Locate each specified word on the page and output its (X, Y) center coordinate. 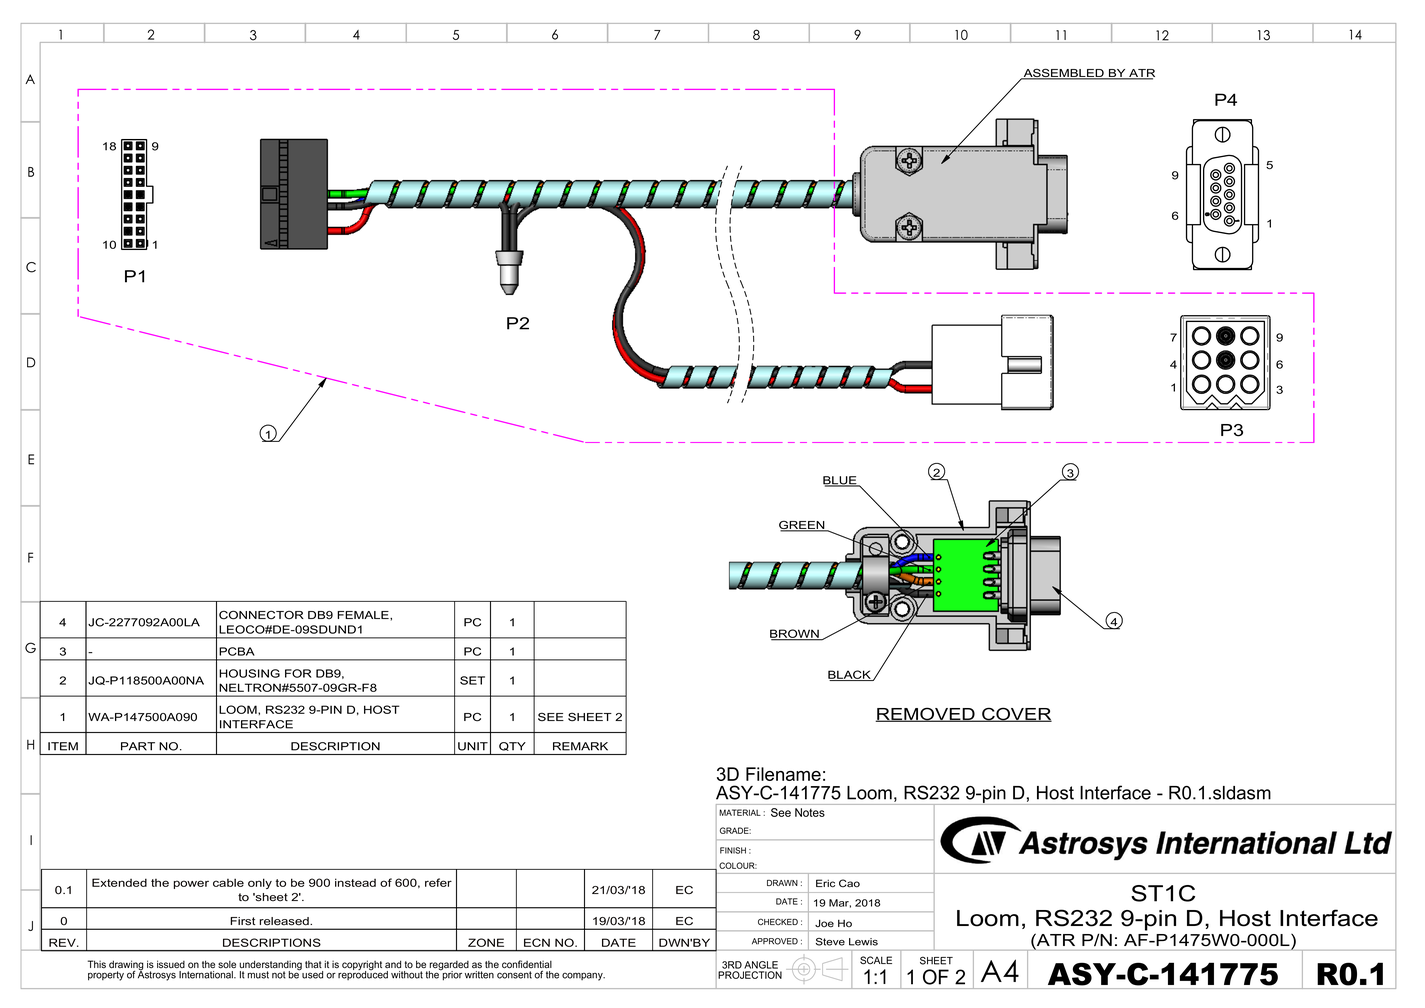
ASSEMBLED (1063, 74)
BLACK (850, 675)
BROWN (795, 634)
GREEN (803, 526)
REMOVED (926, 714)
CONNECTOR (261, 615)
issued (171, 964)
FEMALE (364, 615)
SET (472, 680)
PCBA (237, 651)
